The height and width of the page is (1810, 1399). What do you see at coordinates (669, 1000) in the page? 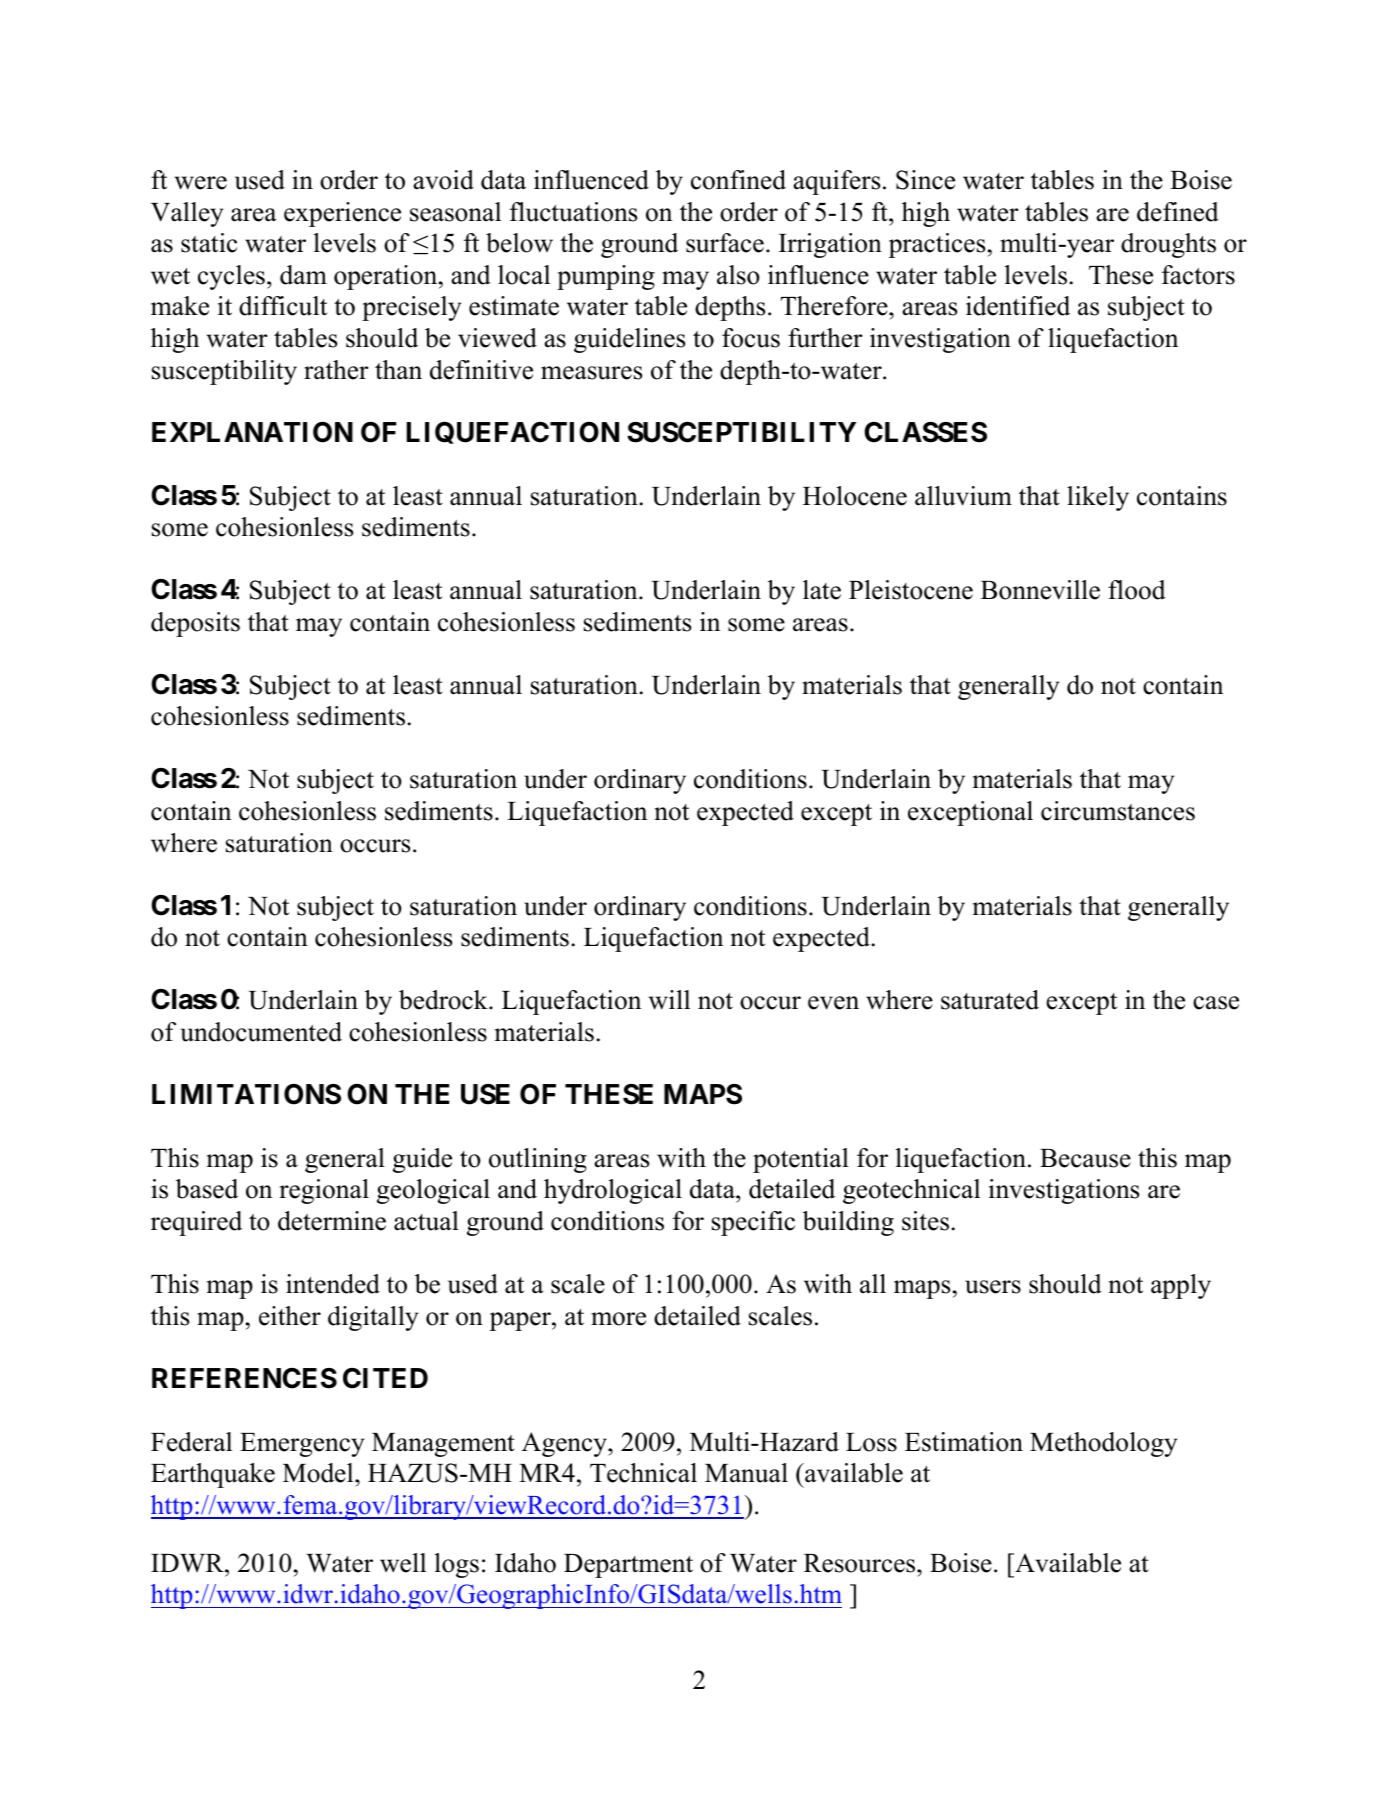
I see `will` at bounding box center [669, 1000].
